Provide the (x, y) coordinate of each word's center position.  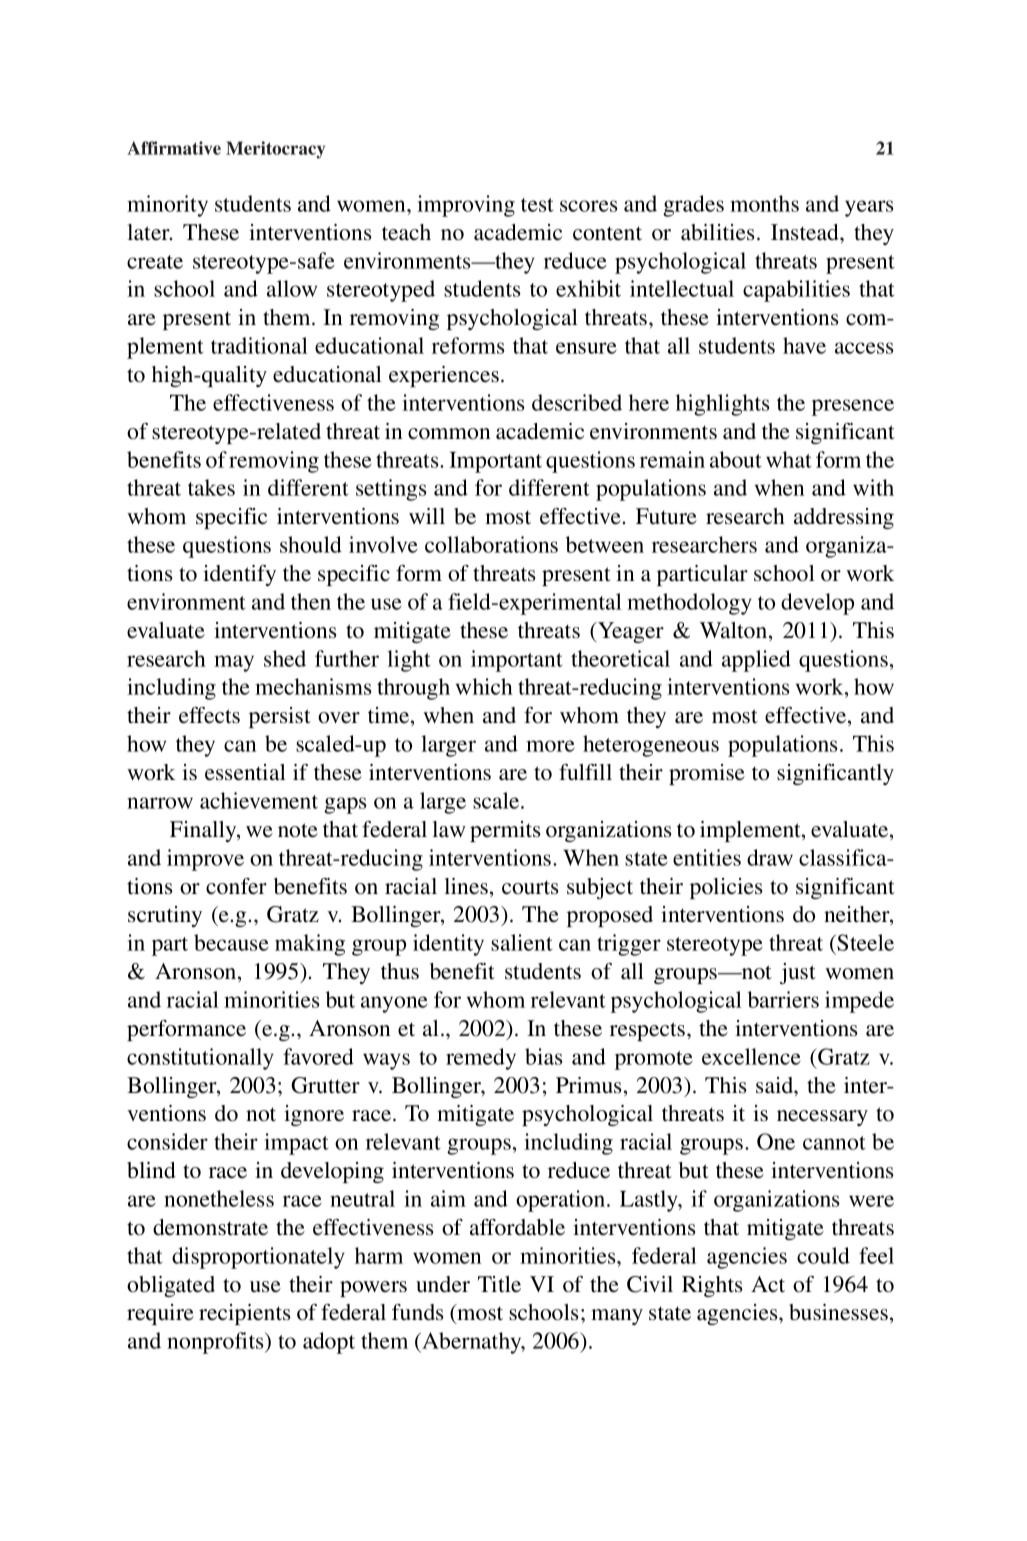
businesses (838, 1312)
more (550, 746)
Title (499, 1284)
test (537, 205)
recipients (245, 1314)
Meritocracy (275, 150)
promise (707, 774)
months (764, 203)
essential (245, 772)
